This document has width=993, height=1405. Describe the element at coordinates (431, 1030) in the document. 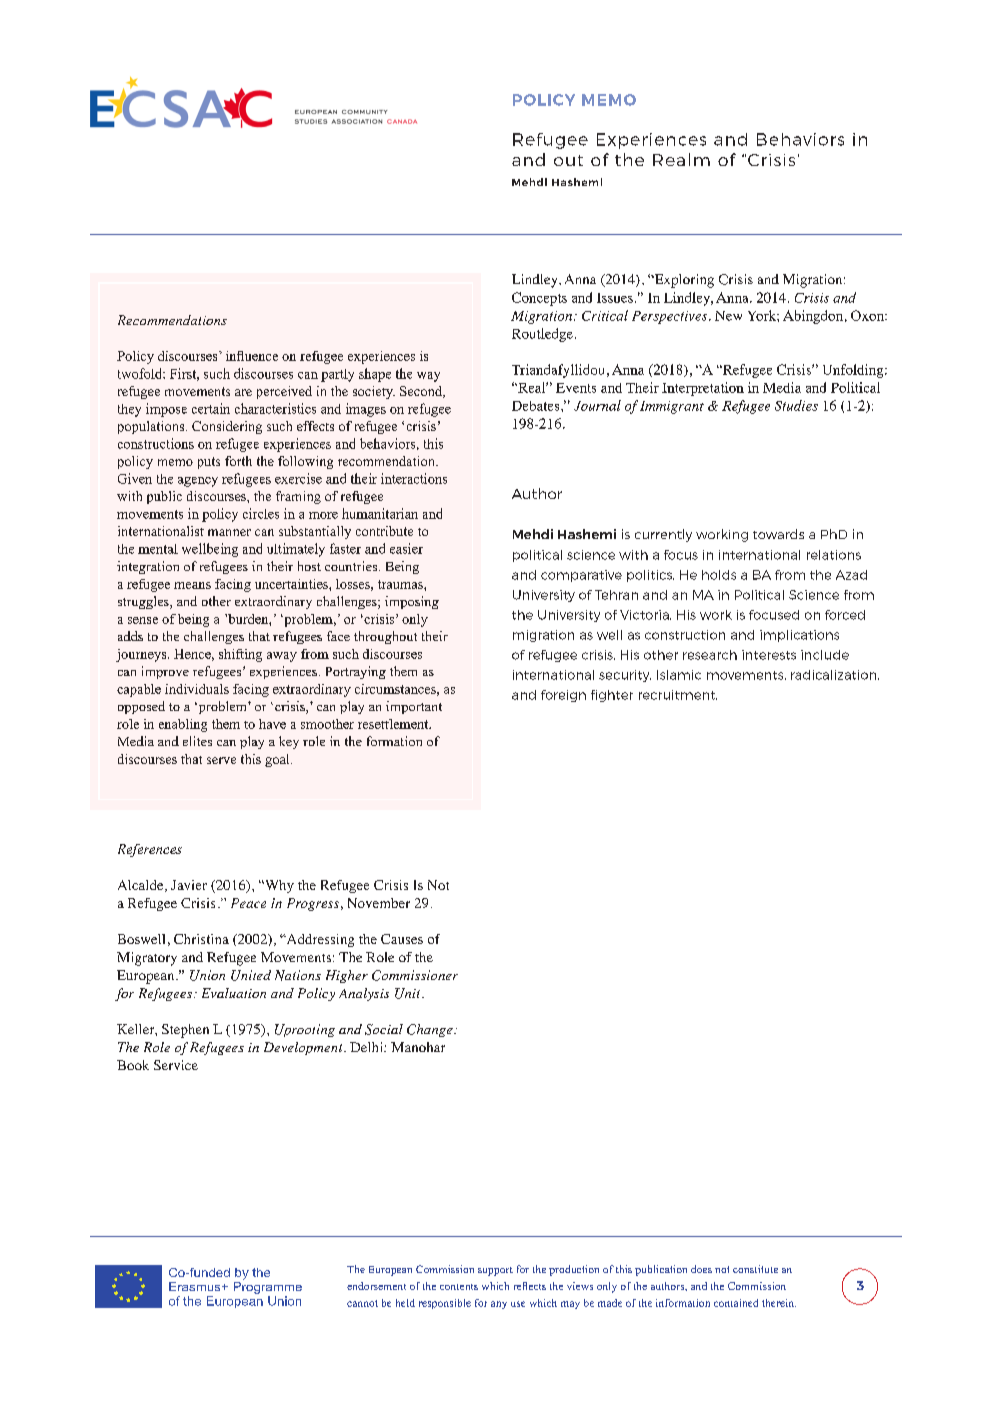

I see `Change` at that location.
